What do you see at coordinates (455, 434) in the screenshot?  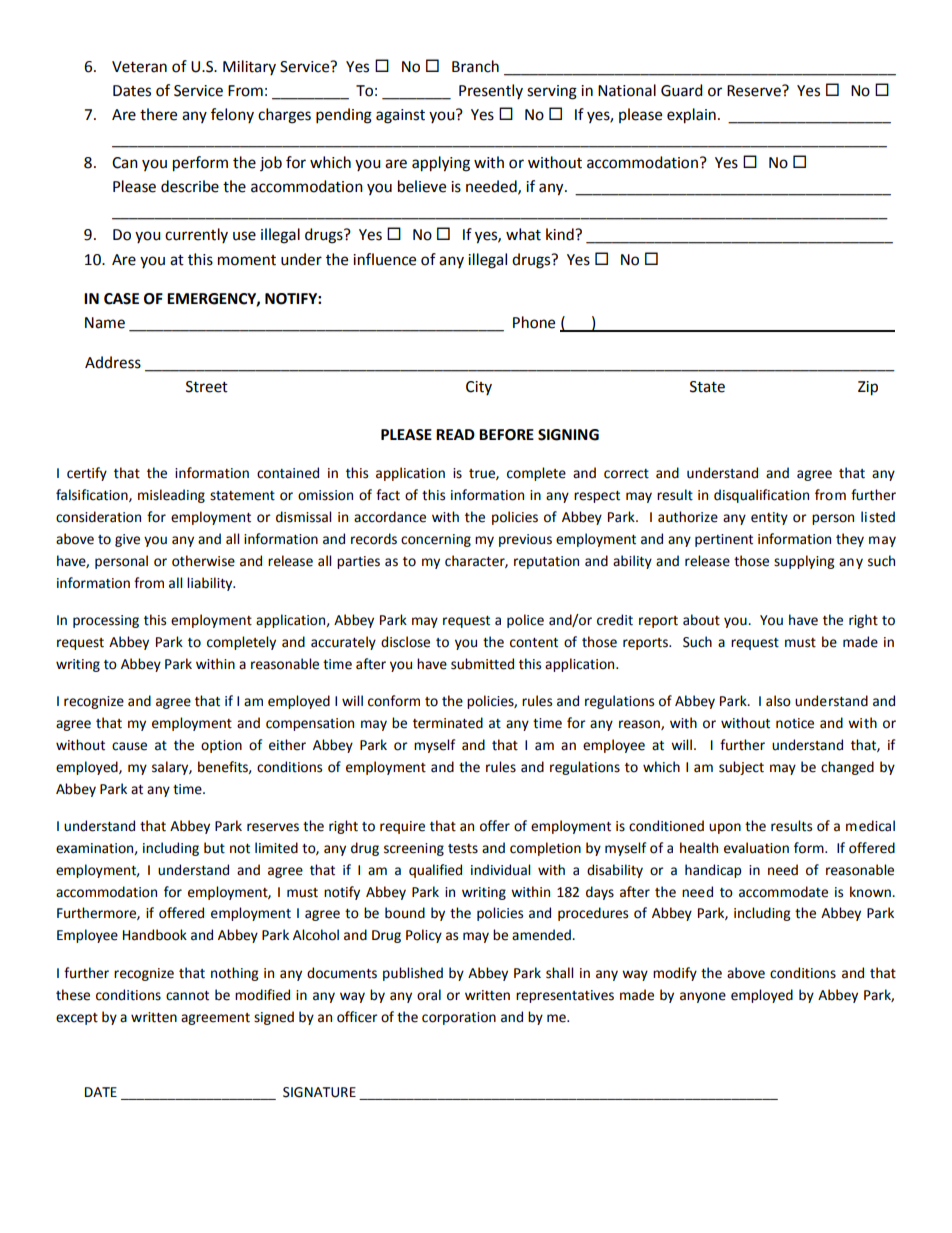 I see `READ` at bounding box center [455, 434].
